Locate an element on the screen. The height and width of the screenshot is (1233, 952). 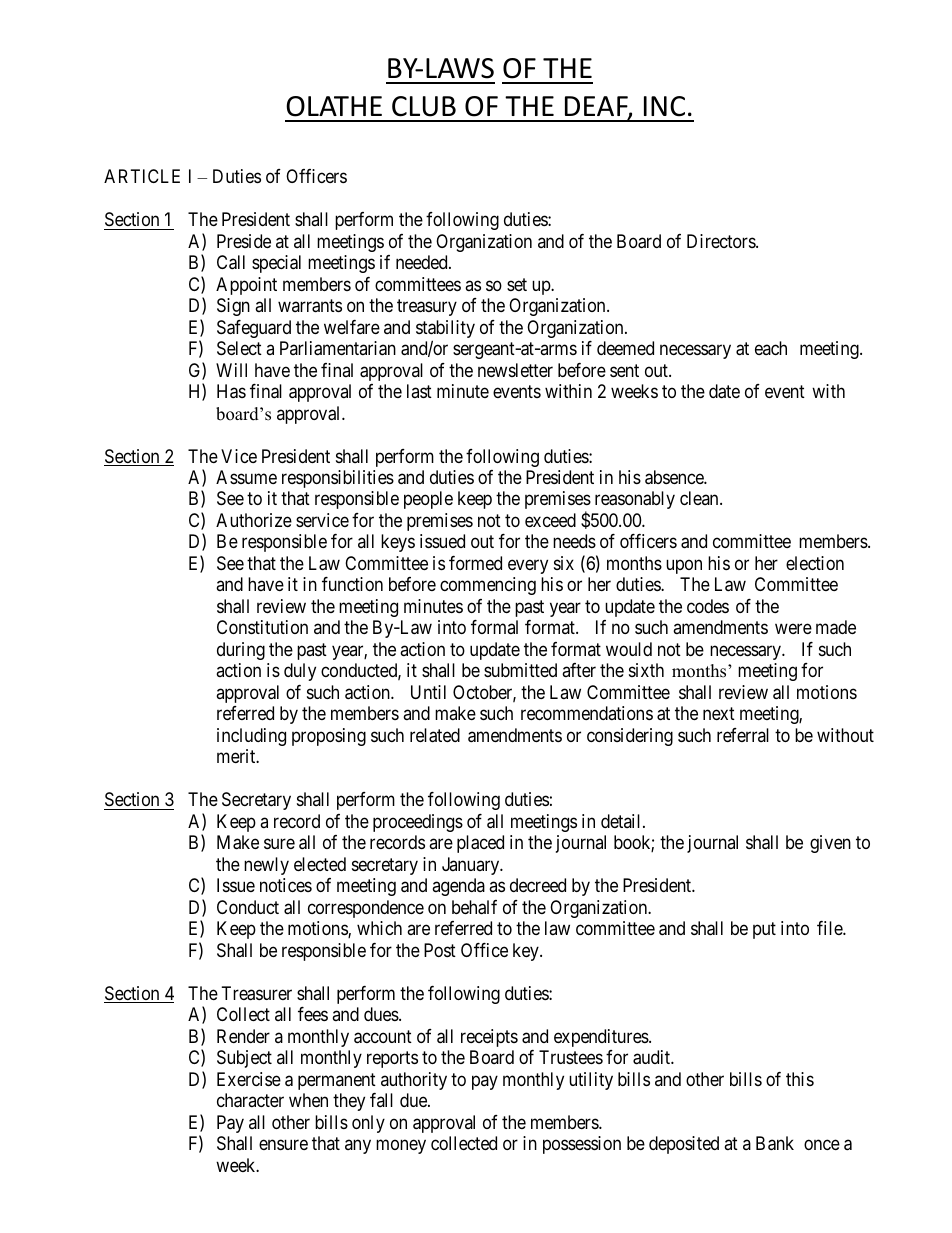
referral is located at coordinates (743, 735).
